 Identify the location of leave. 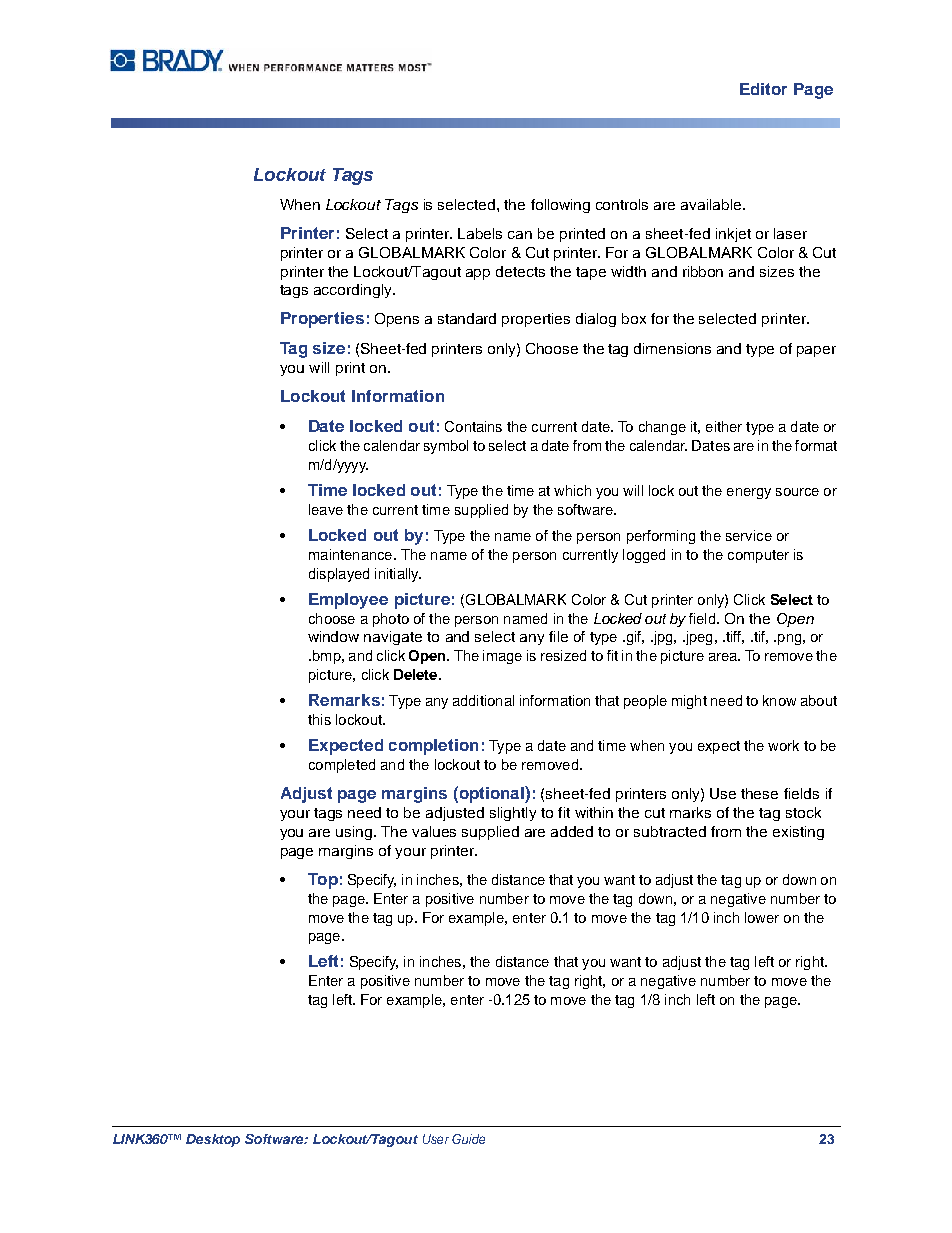
(326, 509).
